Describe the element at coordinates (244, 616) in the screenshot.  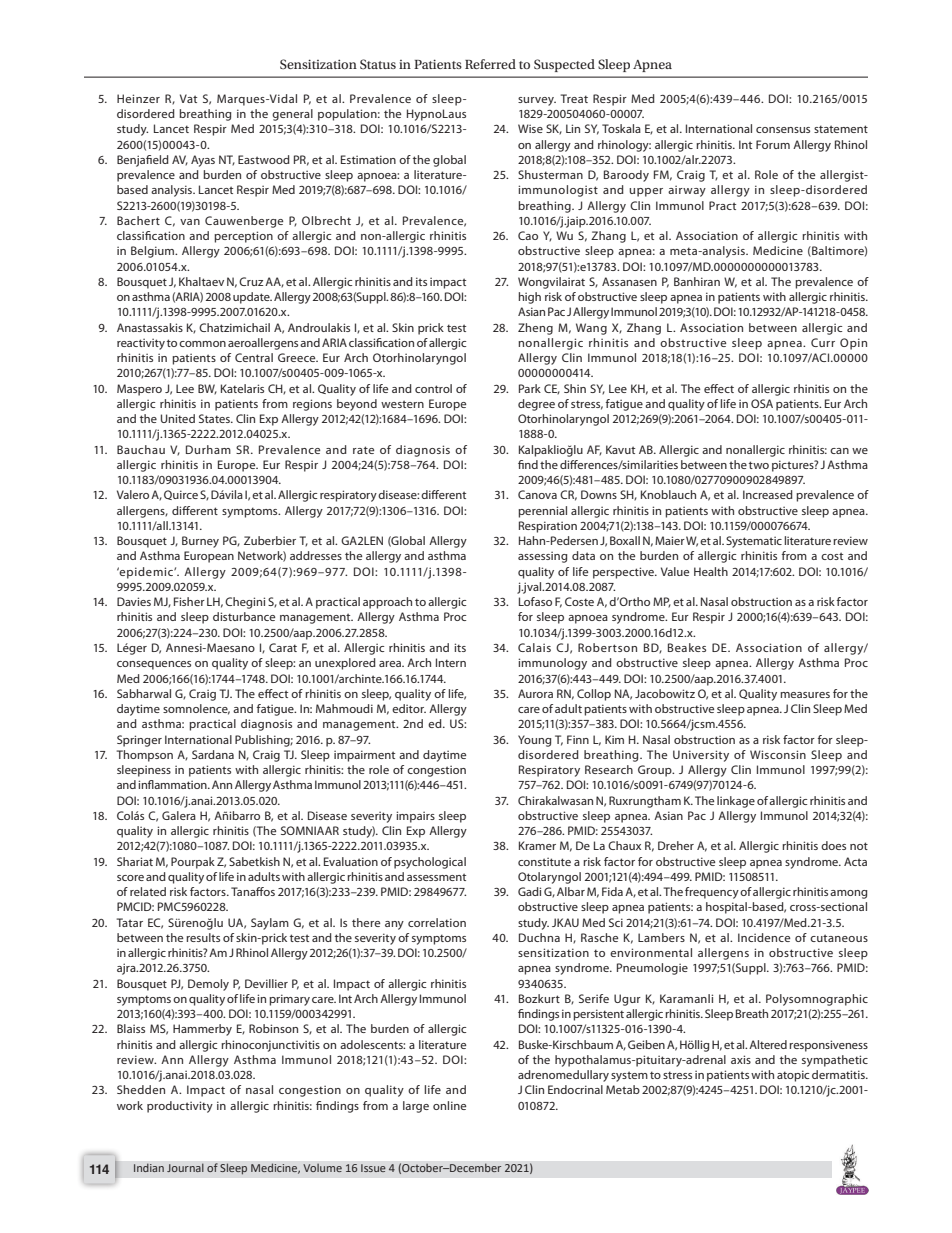
I see `disturbance` at that location.
